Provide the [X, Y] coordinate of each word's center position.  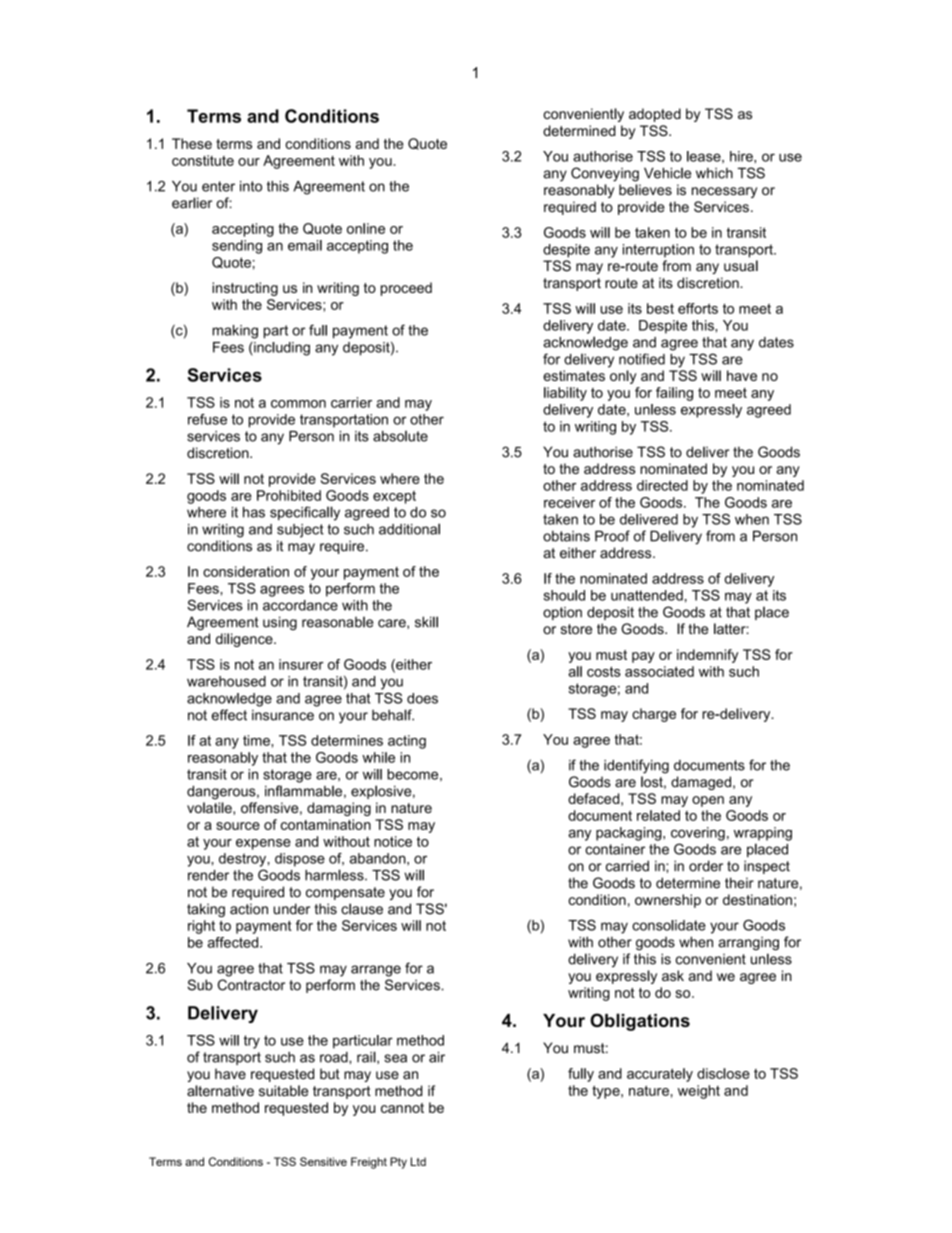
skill [426, 622]
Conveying [605, 174]
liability [565, 394]
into [251, 186]
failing [674, 394]
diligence [245, 640]
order [706, 866]
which [714, 173]
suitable [283, 1091]
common [298, 404]
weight [699, 1092]
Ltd [418, 1161]
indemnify [707, 656]
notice [393, 841]
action [249, 909]
